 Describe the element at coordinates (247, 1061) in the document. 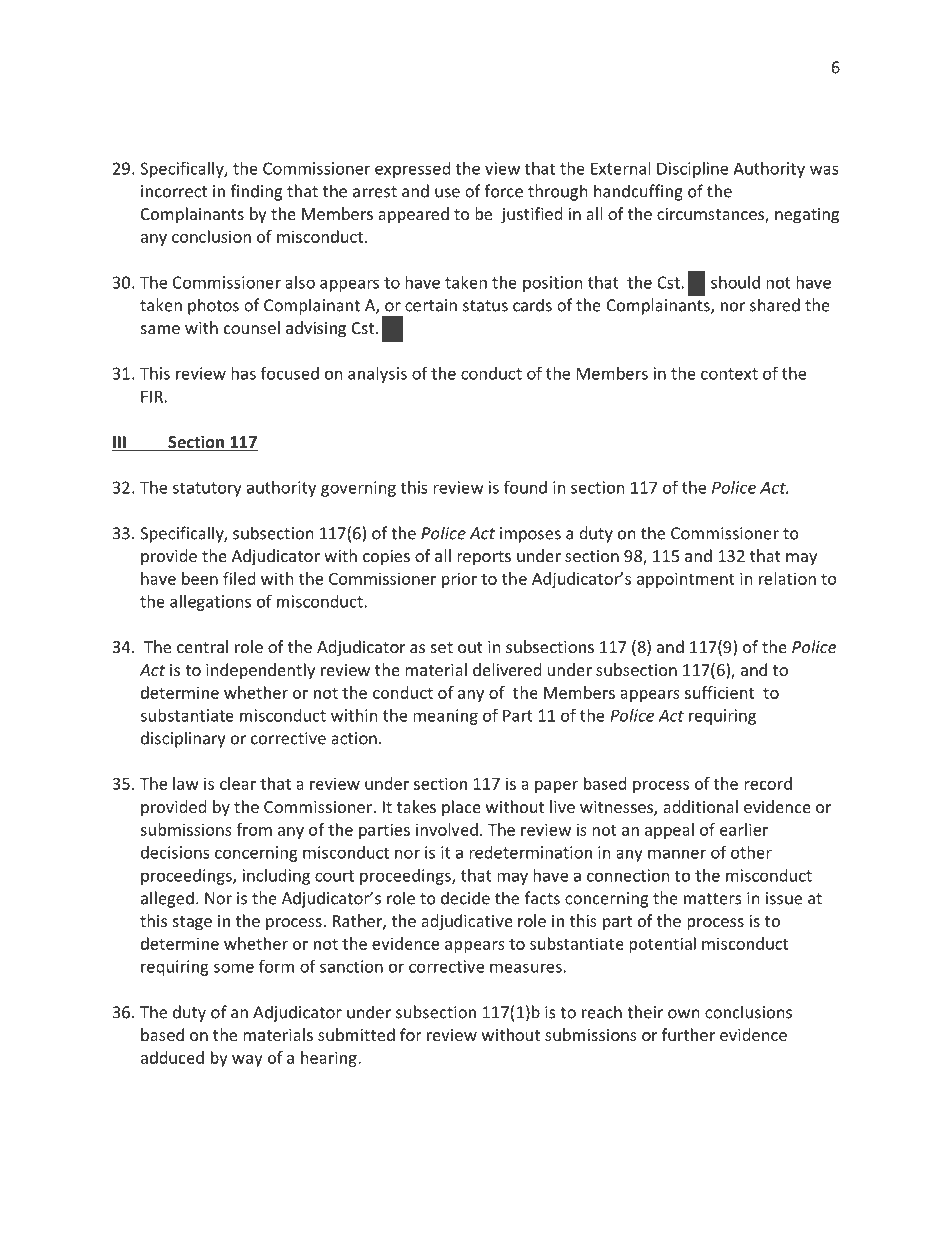

I see `way` at that location.
